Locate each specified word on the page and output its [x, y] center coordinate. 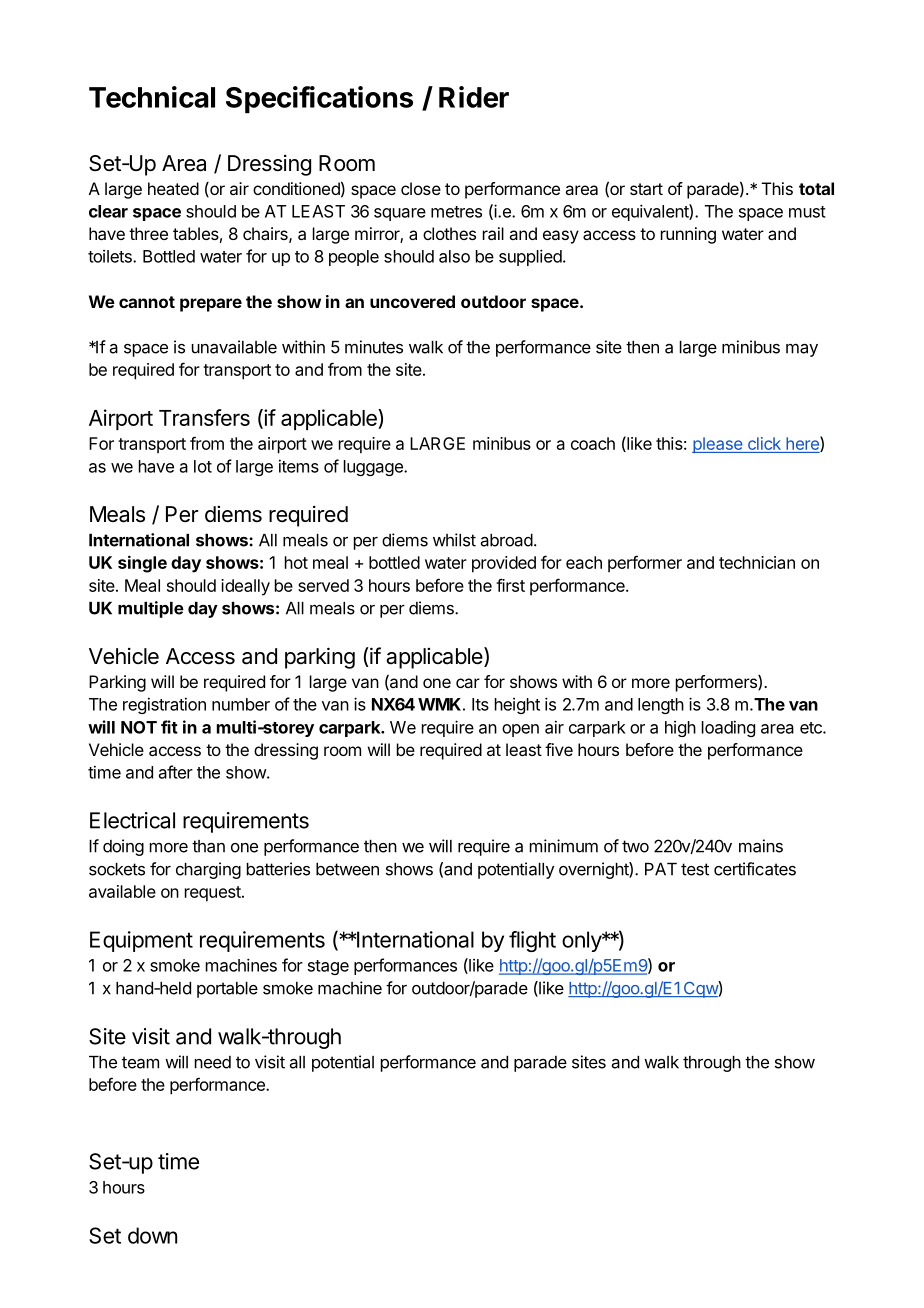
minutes [374, 347]
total [816, 188]
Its [480, 704]
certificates [755, 869]
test [695, 869]
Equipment [141, 941]
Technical [152, 97]
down [152, 1235]
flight [532, 941]
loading [728, 728]
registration [164, 705]
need [213, 1062]
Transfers [204, 417]
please [718, 445]
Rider [474, 97]
